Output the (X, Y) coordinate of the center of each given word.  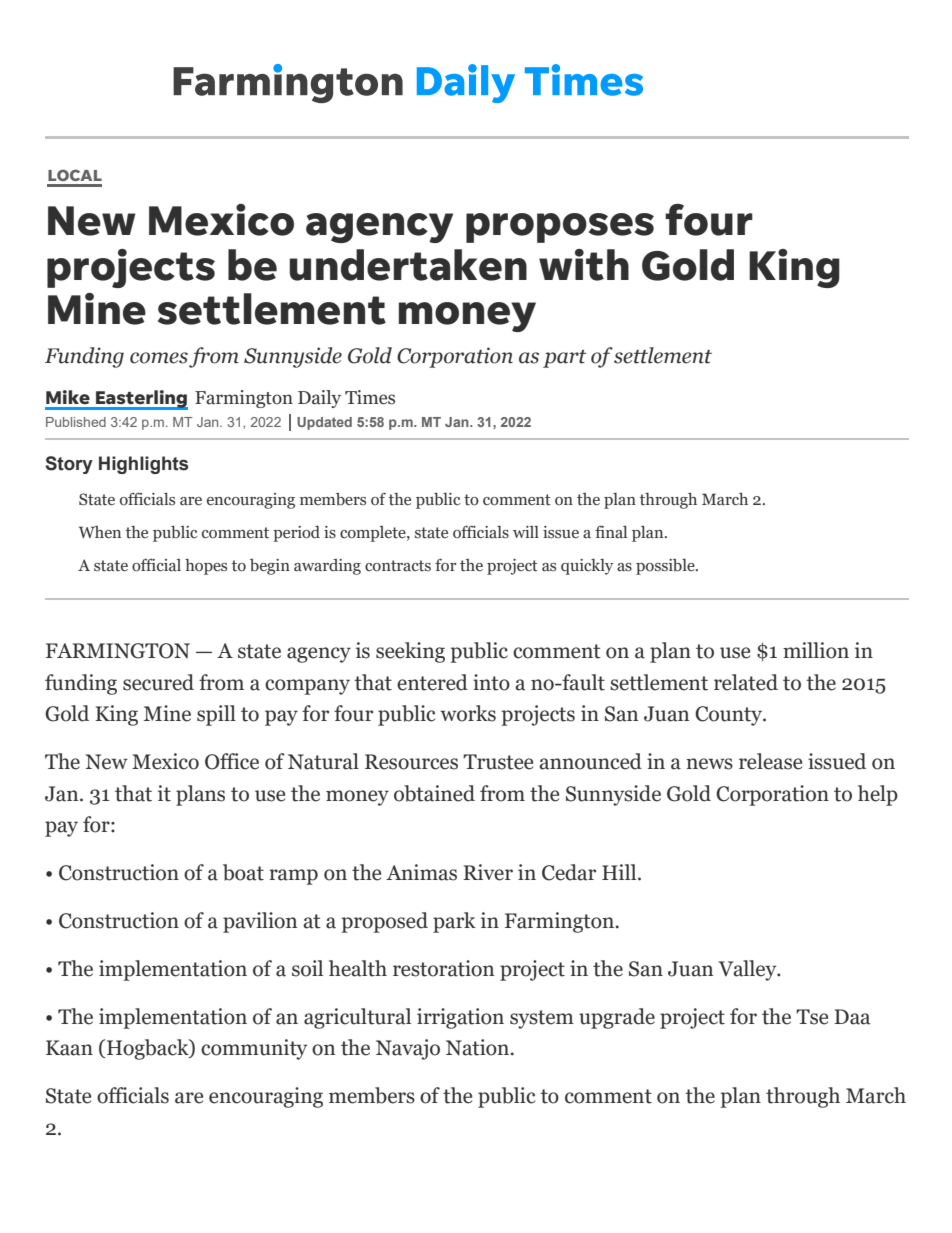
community (254, 1049)
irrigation (460, 1018)
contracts (398, 566)
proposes (560, 228)
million (816, 650)
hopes (206, 567)
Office (232, 761)
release (770, 761)
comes (159, 358)
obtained (434, 793)
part (564, 359)
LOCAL (75, 175)
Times (370, 397)
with (584, 265)
